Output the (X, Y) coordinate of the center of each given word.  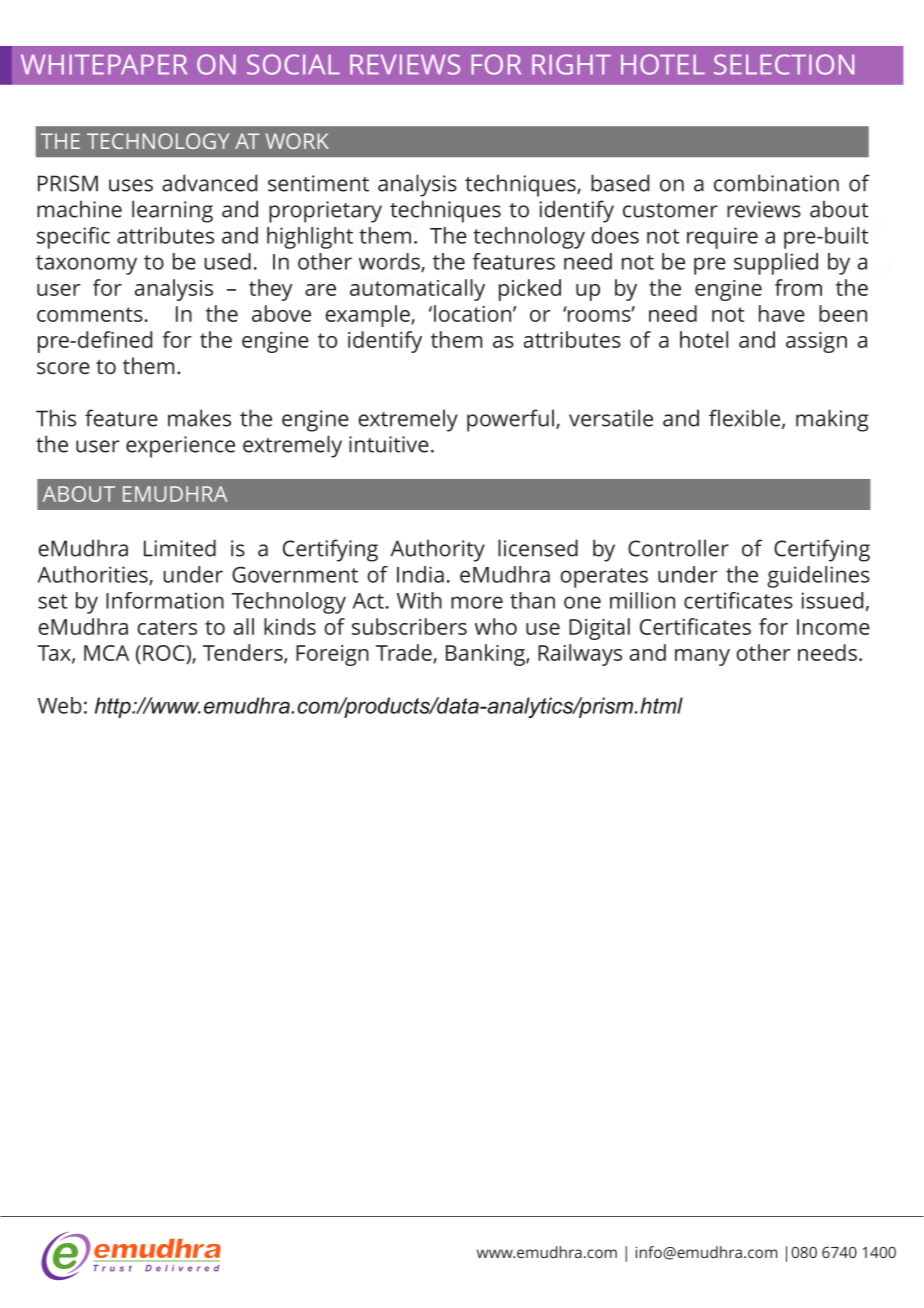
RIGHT (571, 64)
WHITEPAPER (104, 64)
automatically (417, 290)
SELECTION (784, 64)
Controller (678, 548)
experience (180, 447)
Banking (486, 655)
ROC (165, 653)
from (798, 287)
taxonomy (86, 265)
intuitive (389, 444)
